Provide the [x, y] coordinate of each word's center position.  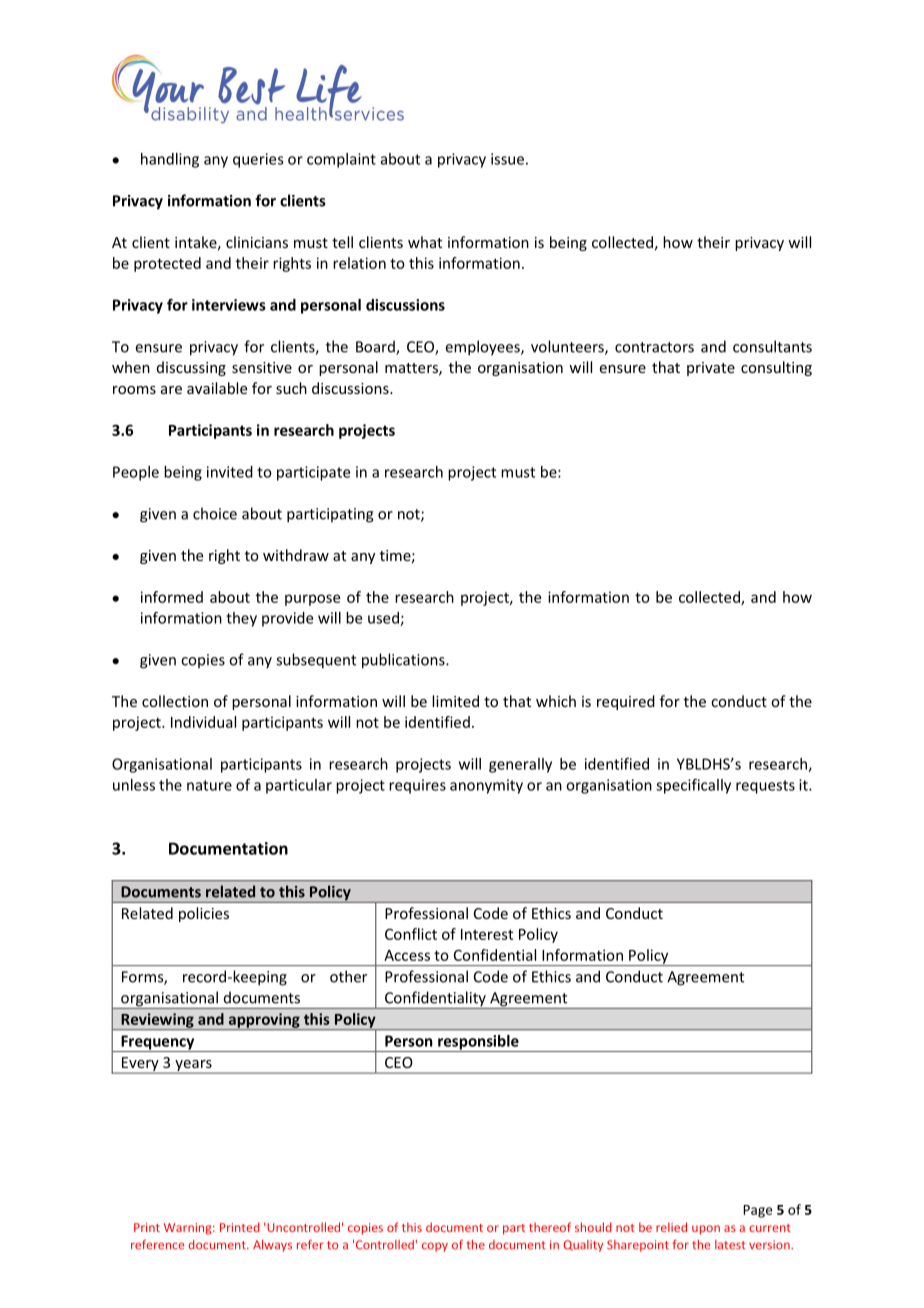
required [626, 702]
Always [272, 1246]
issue [507, 159]
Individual [203, 722]
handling [170, 160]
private [711, 369]
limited [455, 701]
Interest [487, 934]
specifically [693, 786]
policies [204, 914]
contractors [654, 347]
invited [230, 472]
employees [484, 348]
